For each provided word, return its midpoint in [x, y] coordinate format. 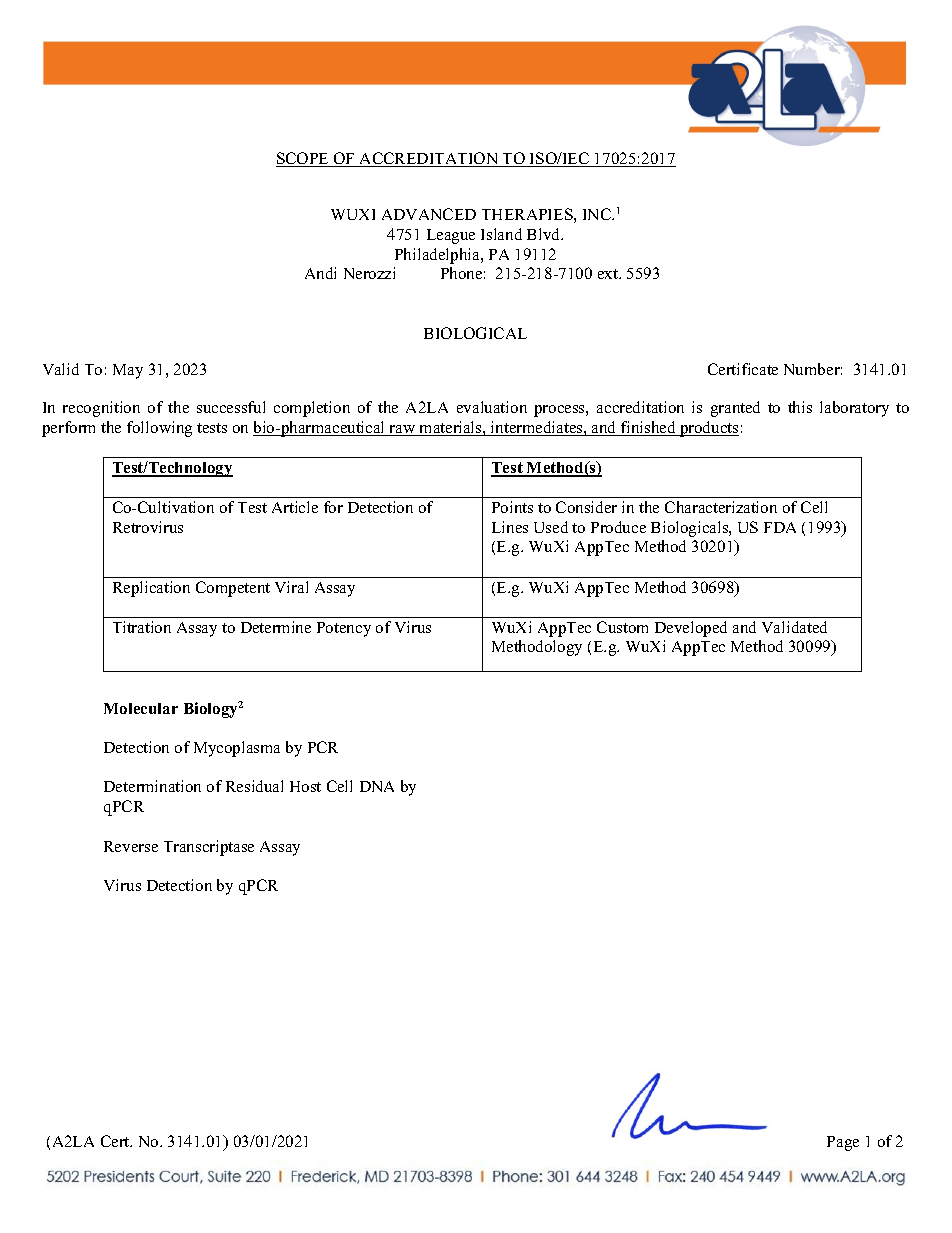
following [159, 429]
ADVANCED [429, 214]
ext [609, 274]
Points [512, 507]
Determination [152, 786]
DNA [377, 786]
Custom [622, 627]
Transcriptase [209, 848]
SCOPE [303, 159]
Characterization [721, 507]
